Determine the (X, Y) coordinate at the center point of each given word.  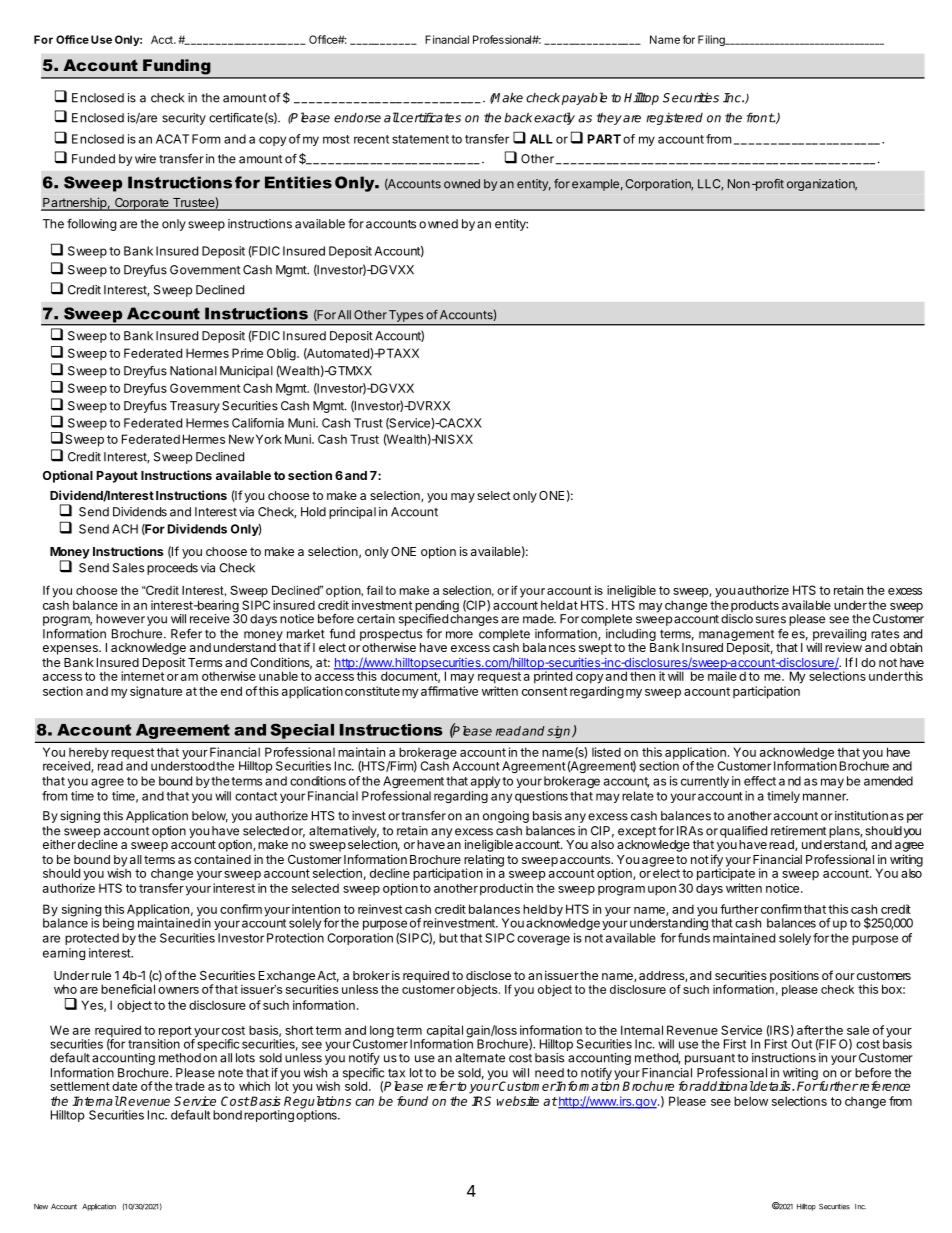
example (595, 185)
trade (190, 1086)
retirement (798, 831)
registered (674, 119)
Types (406, 316)
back (518, 118)
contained (222, 859)
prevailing (839, 636)
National (193, 371)
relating (484, 862)
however (120, 619)
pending (437, 607)
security (184, 119)
